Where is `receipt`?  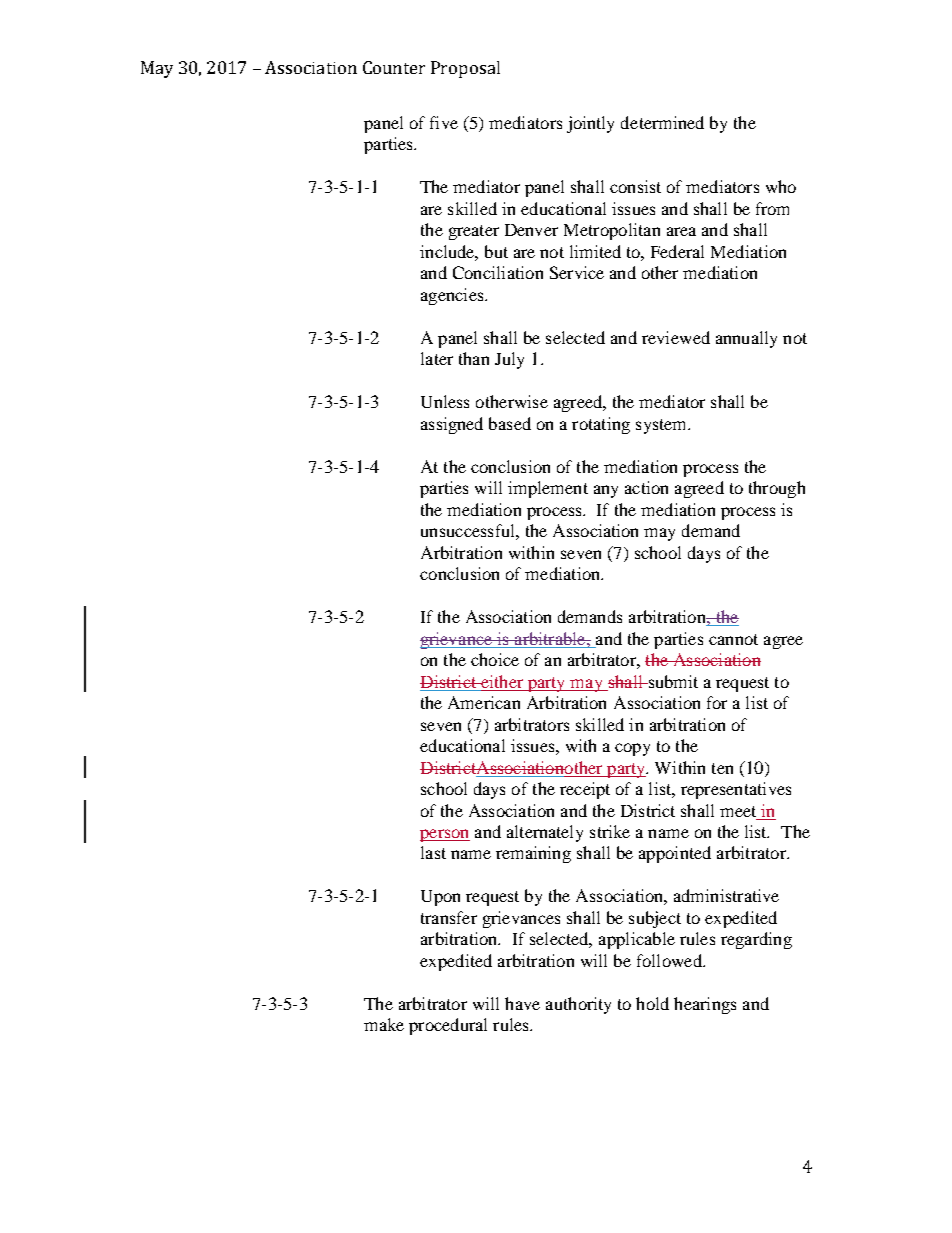 receipt is located at coordinates (585, 790).
